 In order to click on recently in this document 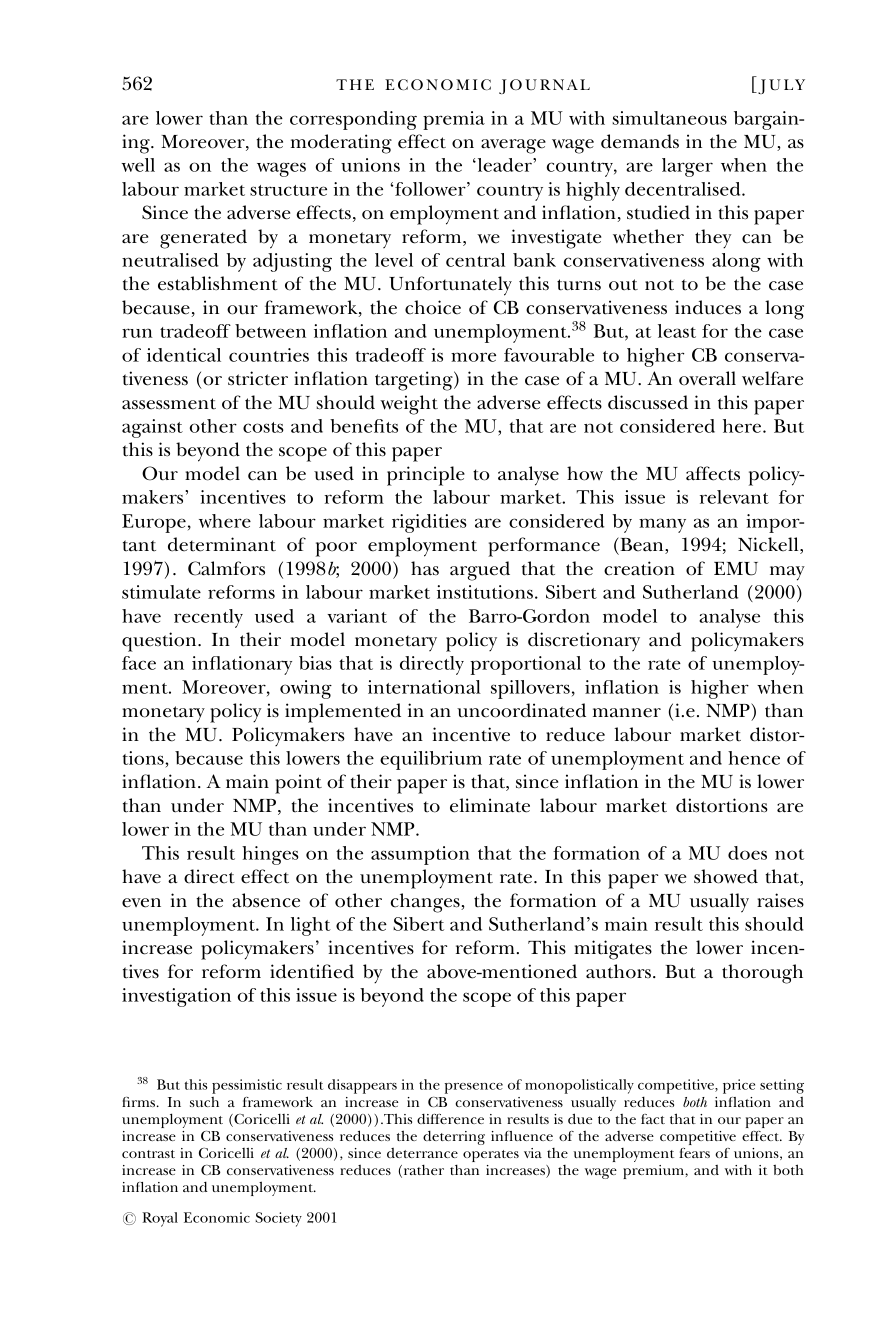, I will do `click(208, 618)`.
